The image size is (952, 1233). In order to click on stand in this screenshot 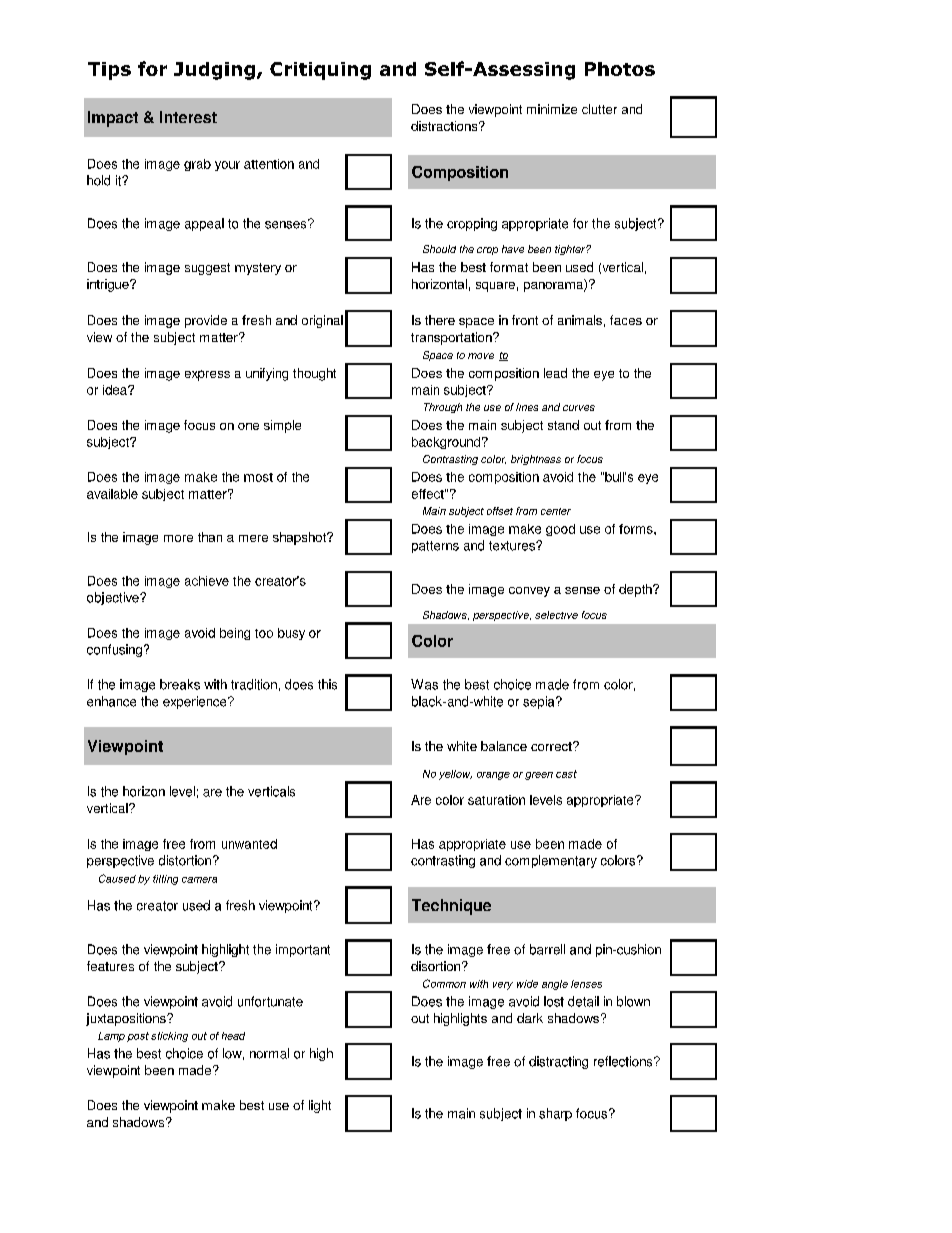, I will do `click(563, 425)`.
